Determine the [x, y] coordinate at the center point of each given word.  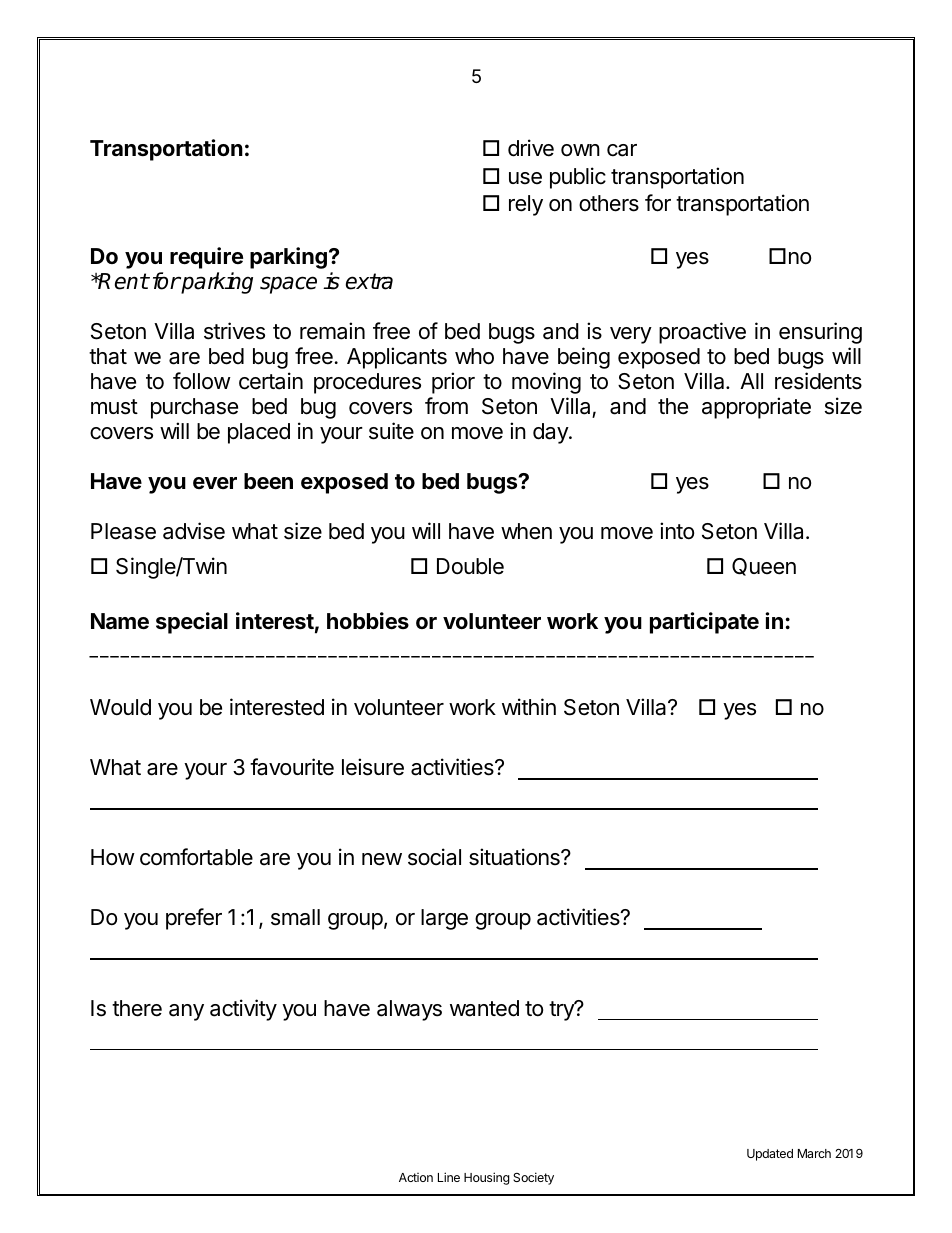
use [525, 178]
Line [449, 1177]
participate [704, 623]
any [186, 1012]
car [622, 150]
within [529, 706]
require [206, 258]
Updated [770, 1155]
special [192, 623]
